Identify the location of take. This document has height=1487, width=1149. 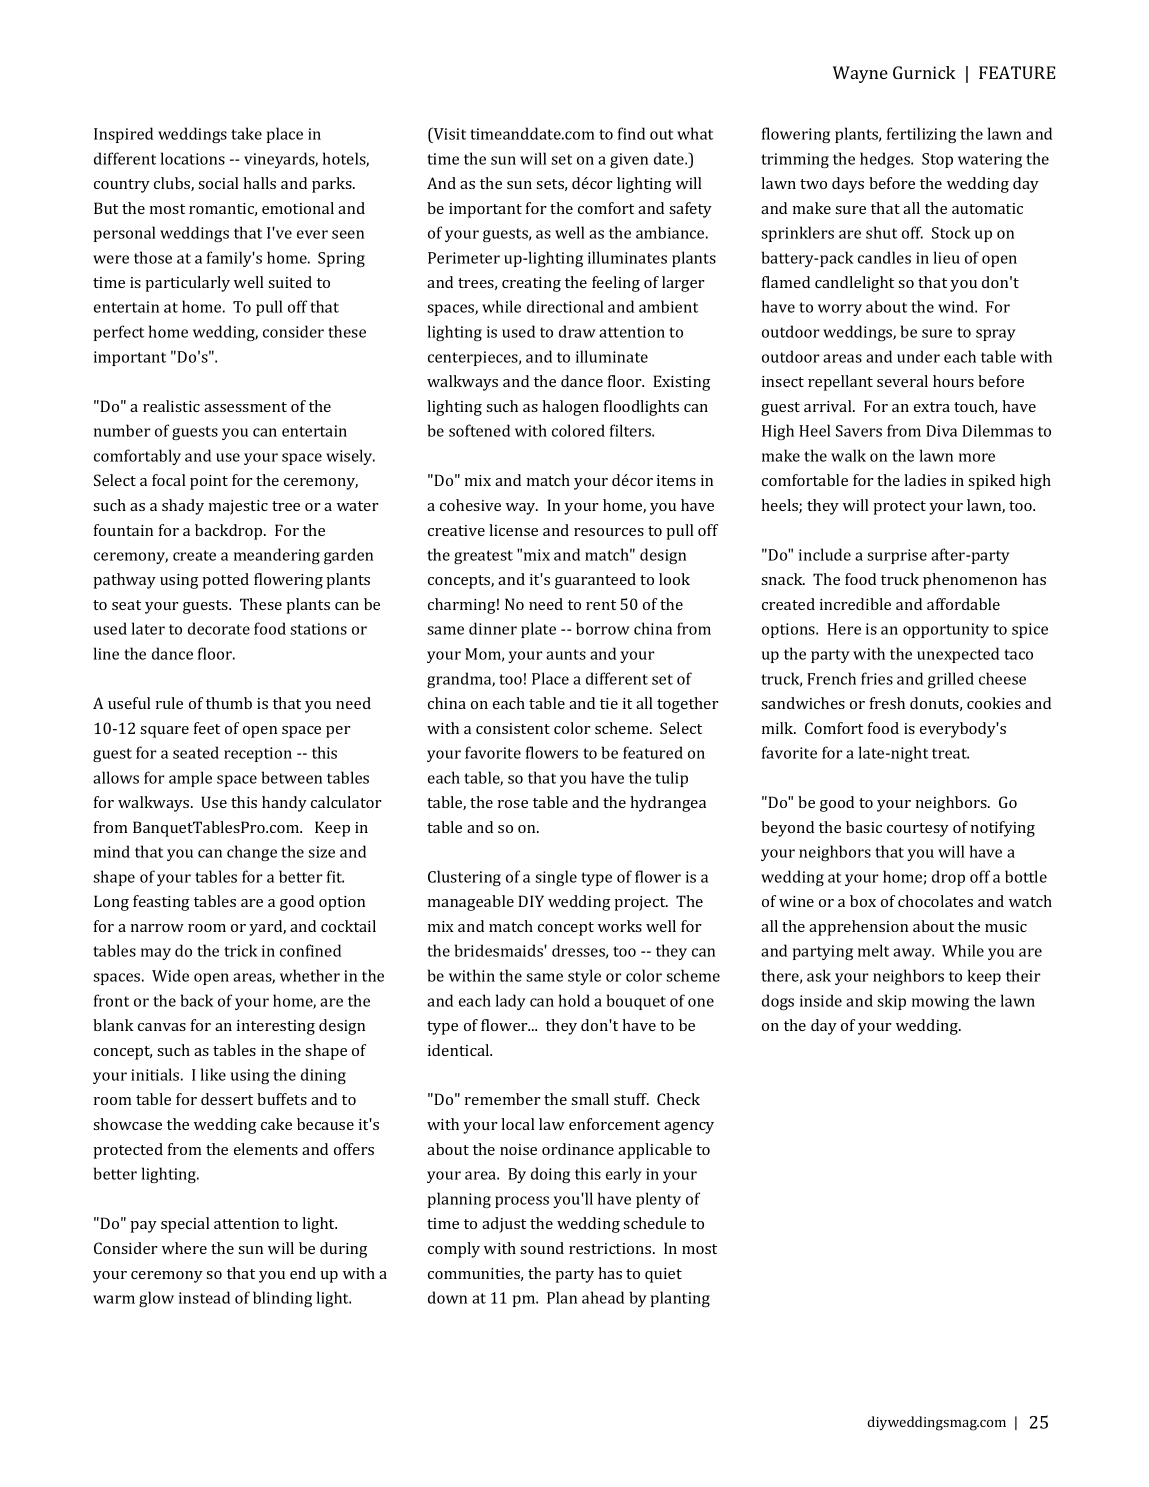
(246, 133).
